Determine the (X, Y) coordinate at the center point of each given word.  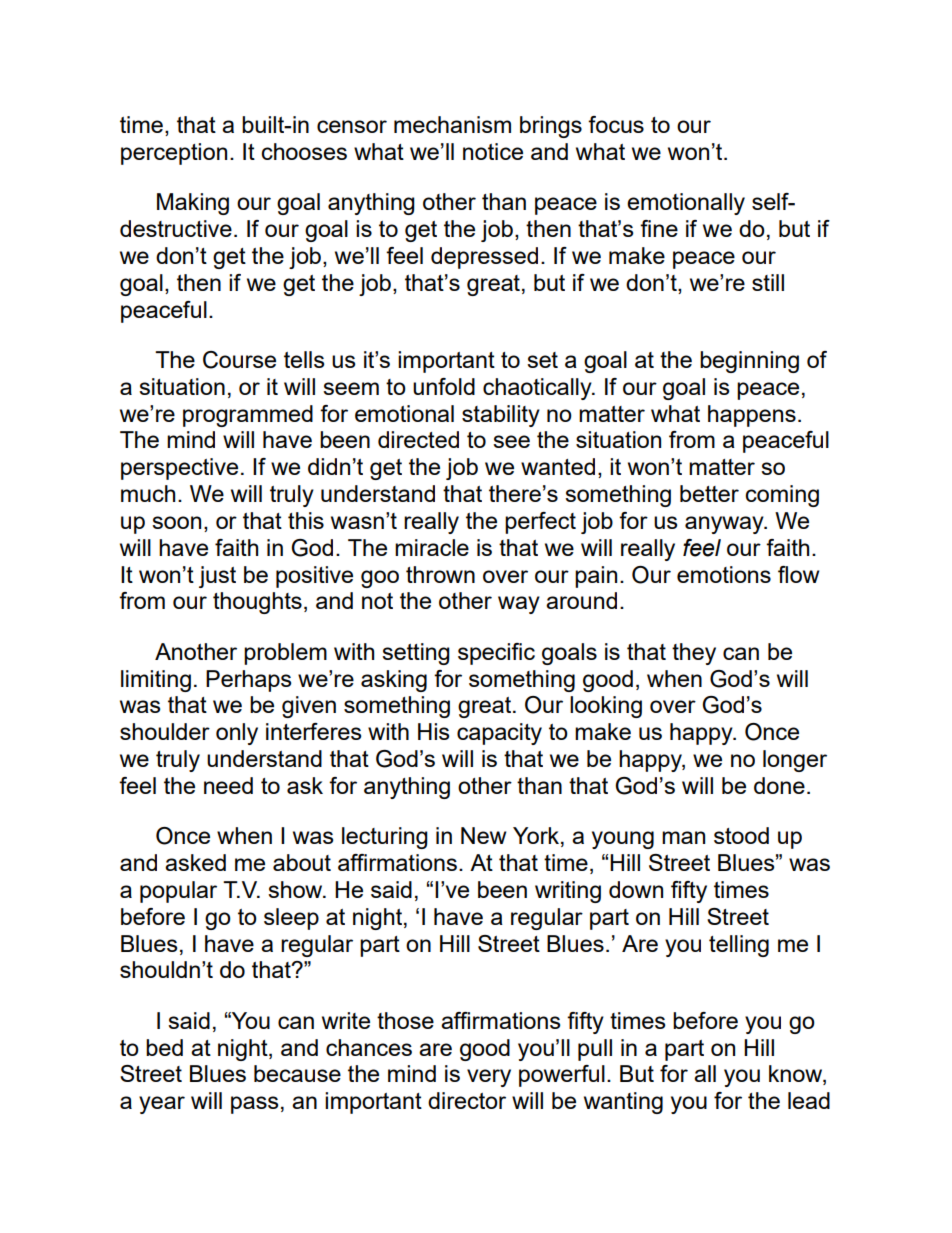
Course (239, 360)
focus (616, 124)
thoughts (257, 603)
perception (174, 154)
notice (493, 151)
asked (195, 862)
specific (496, 654)
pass (254, 1105)
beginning (749, 362)
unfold (444, 386)
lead (809, 1100)
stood (741, 835)
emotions (724, 574)
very (489, 1078)
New (483, 835)
